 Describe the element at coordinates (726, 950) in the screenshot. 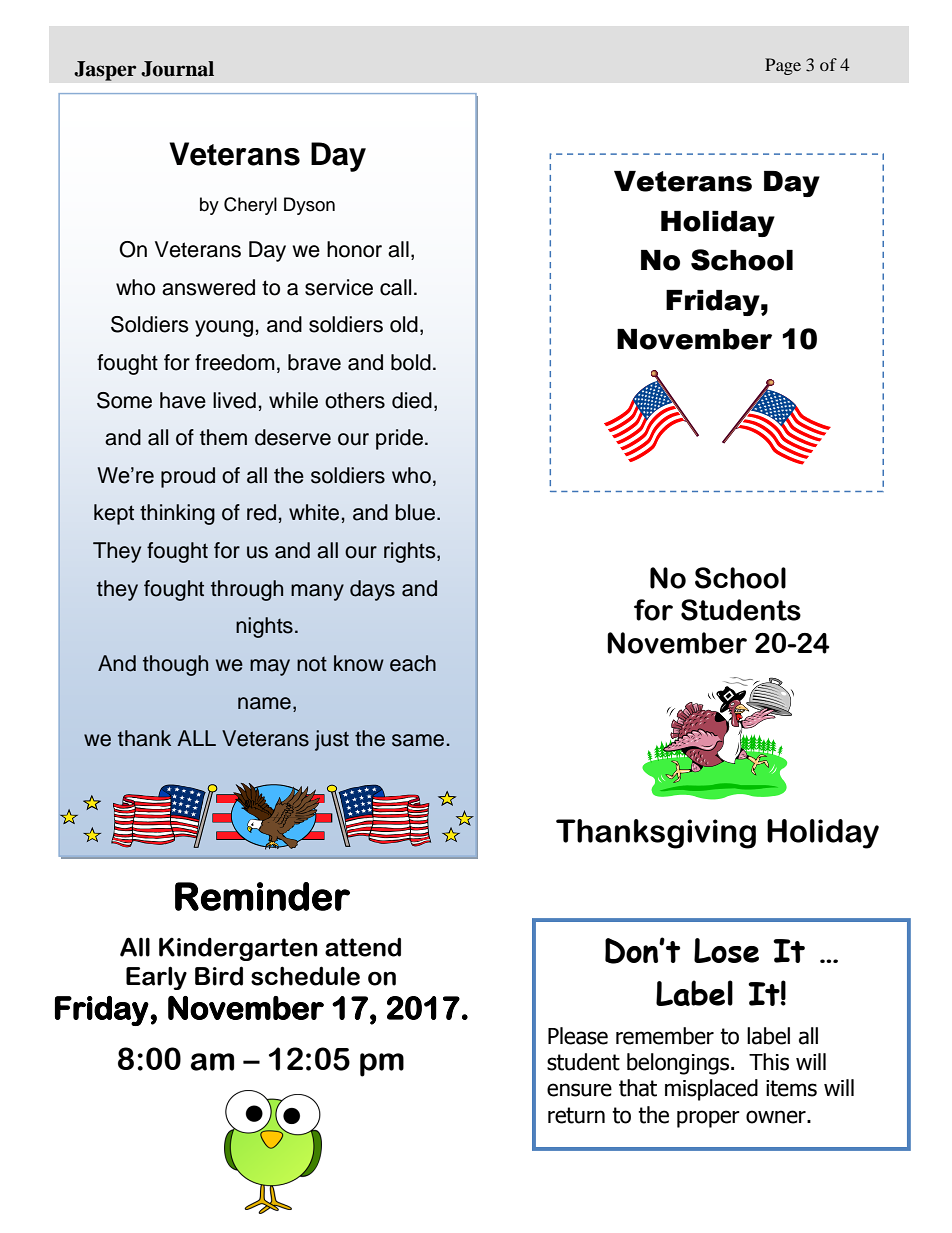

I see `Lose` at that location.
